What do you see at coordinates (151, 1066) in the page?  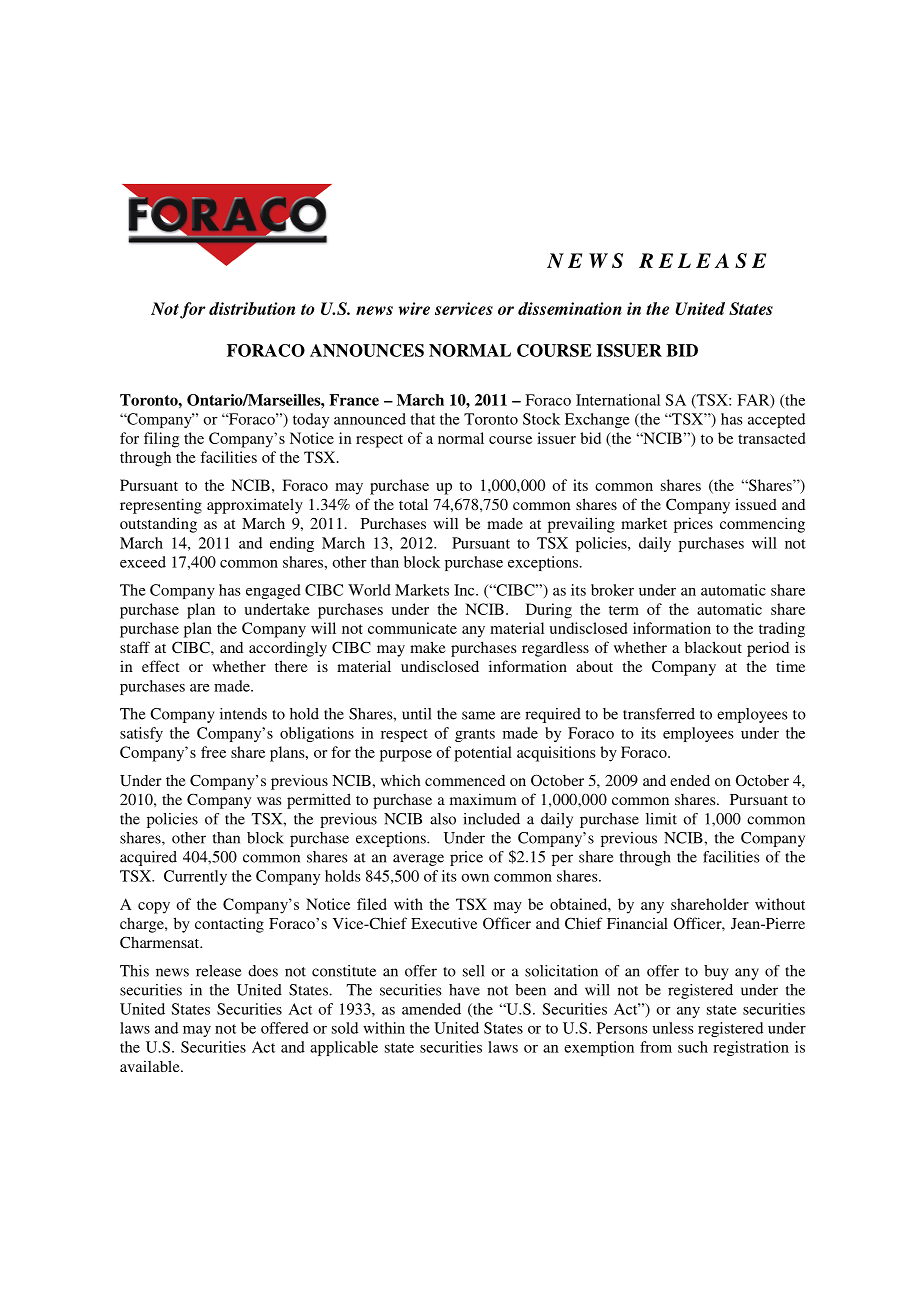 I see `available` at bounding box center [151, 1066].
